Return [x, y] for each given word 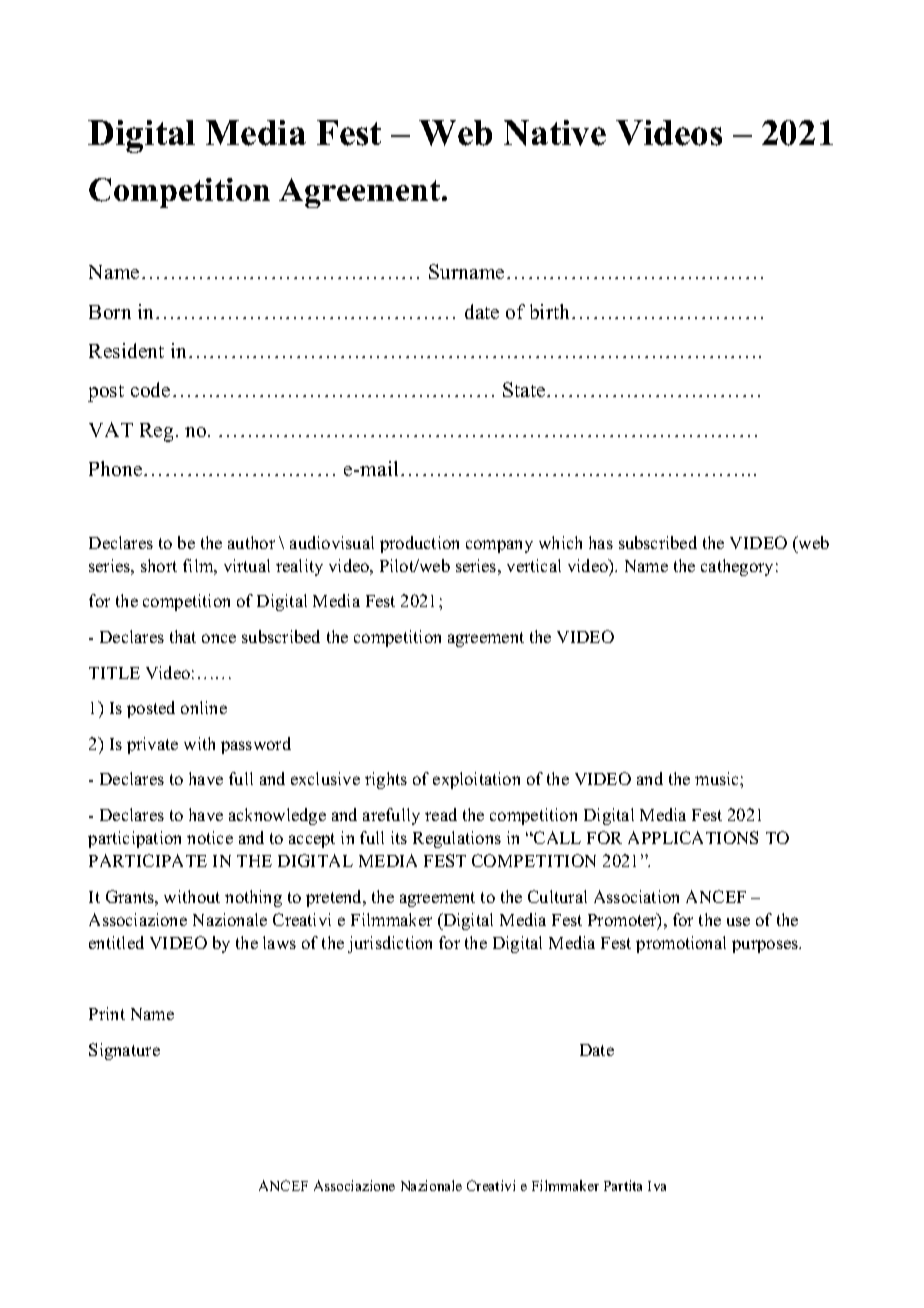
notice [210, 837]
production [419, 544]
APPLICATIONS [693, 837]
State [525, 389]
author [251, 542]
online [204, 707]
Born [110, 312]
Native [555, 133]
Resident [126, 350]
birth [549, 311]
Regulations [457, 839]
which [560, 542]
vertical [534, 565]
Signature [124, 1051]
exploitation [476, 780]
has [601, 542]
